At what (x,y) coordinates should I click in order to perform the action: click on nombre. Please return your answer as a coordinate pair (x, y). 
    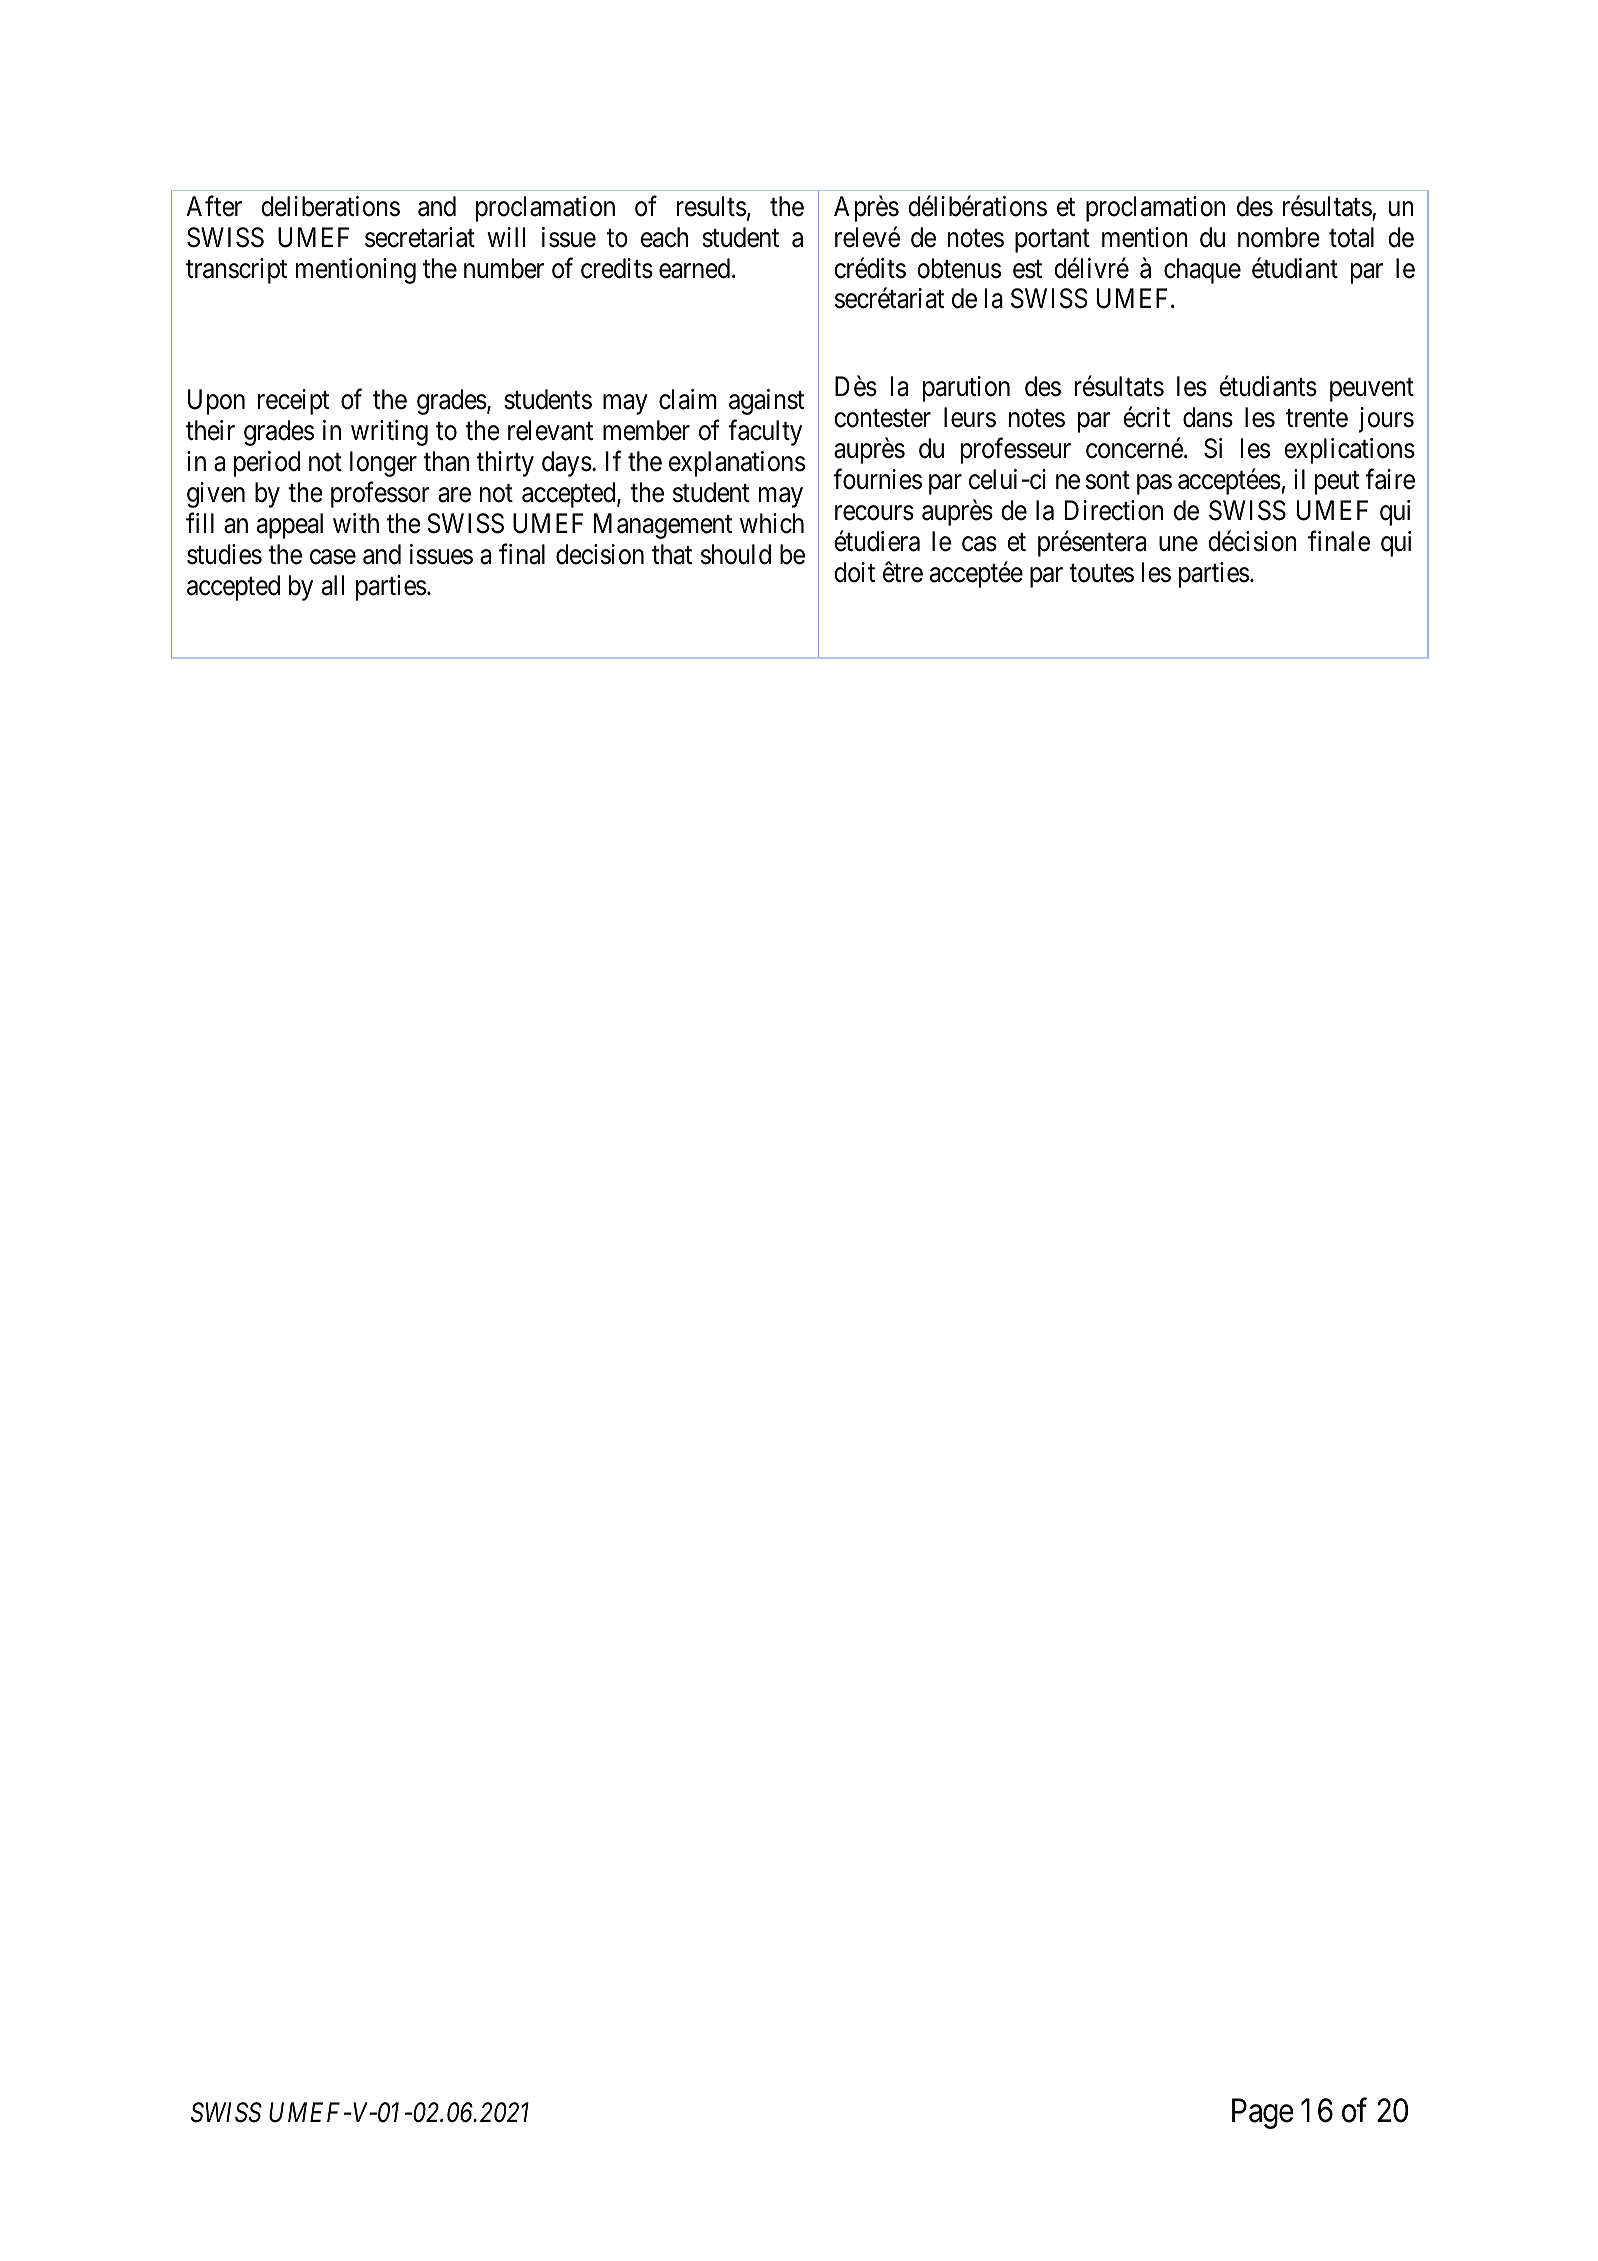
    Looking at the image, I should click on (1279, 237).
